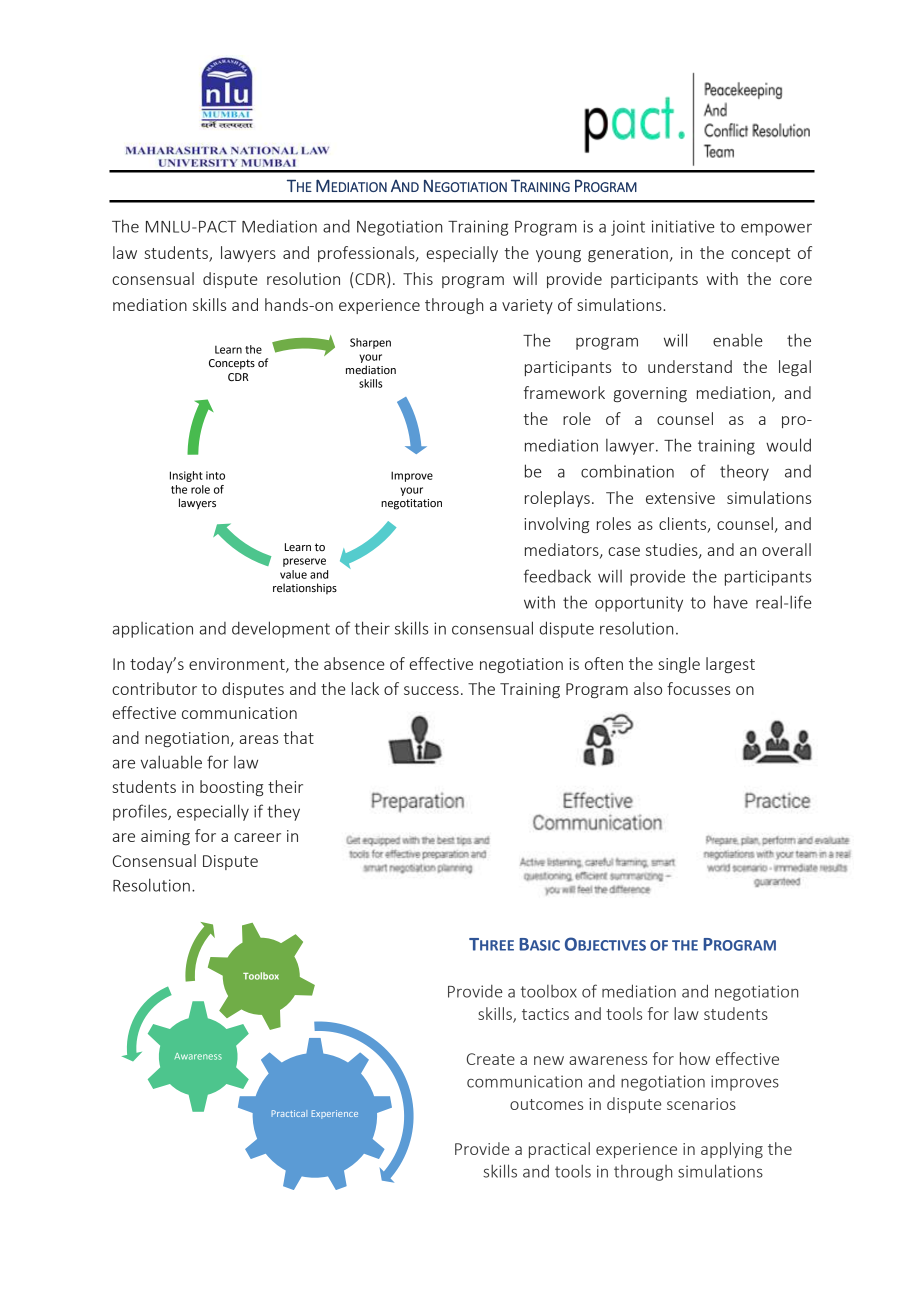 The image size is (924, 1309). Describe the element at coordinates (431, 690) in the image. I see `success` at that location.
